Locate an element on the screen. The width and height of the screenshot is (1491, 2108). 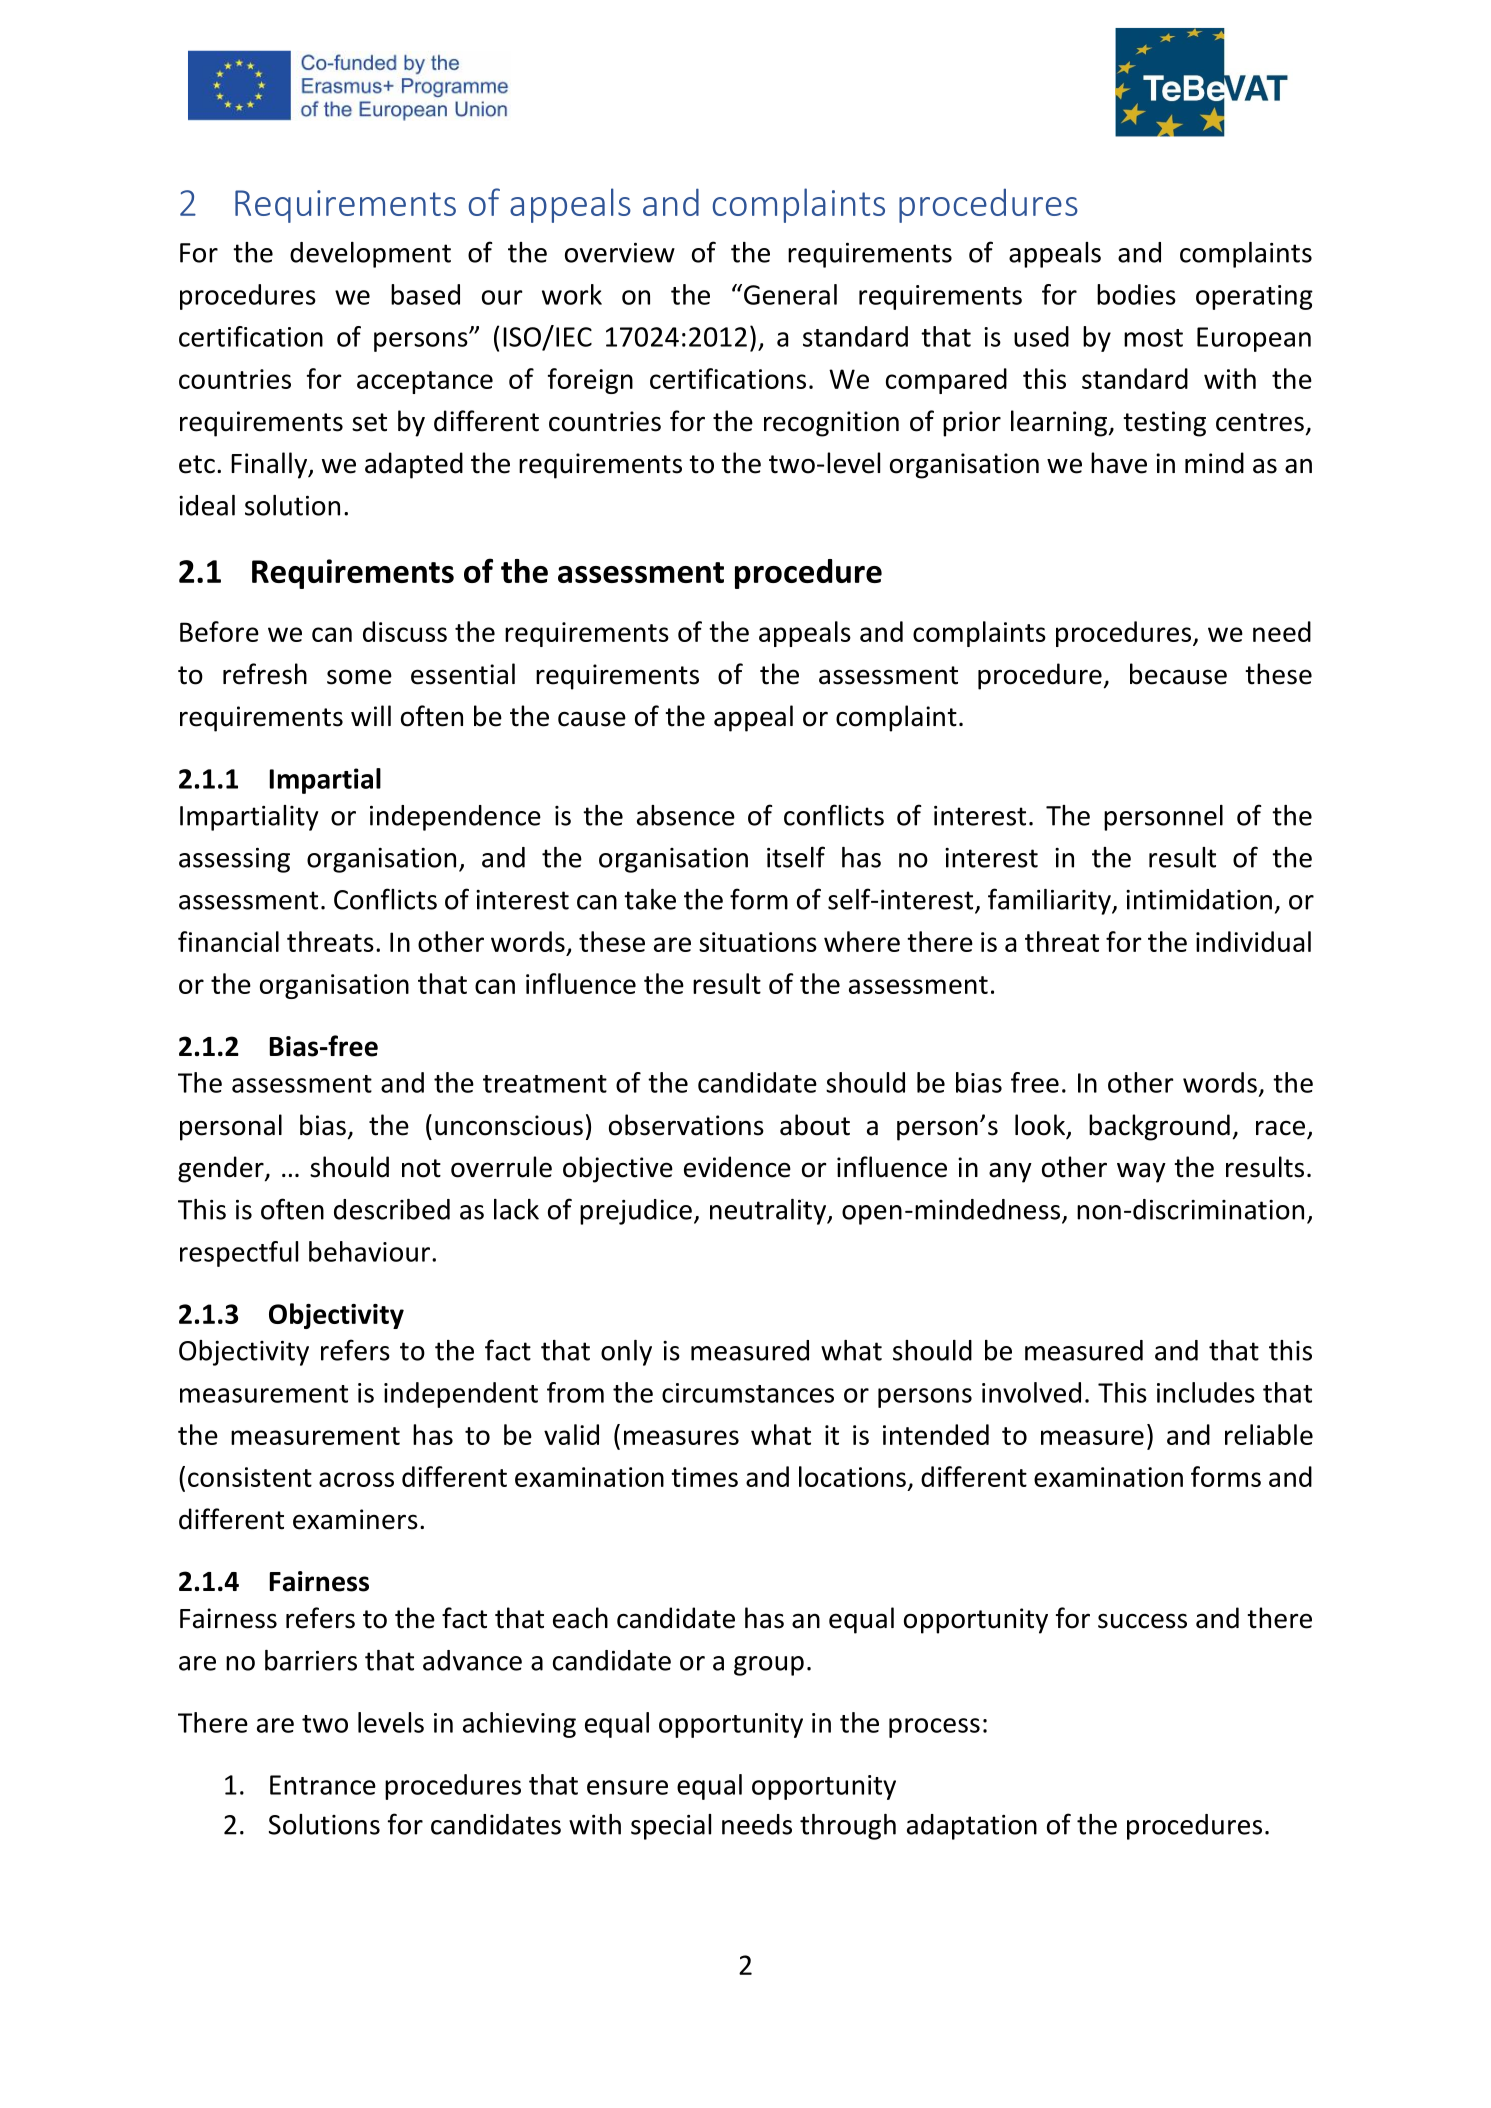
observations is located at coordinates (686, 1125).
